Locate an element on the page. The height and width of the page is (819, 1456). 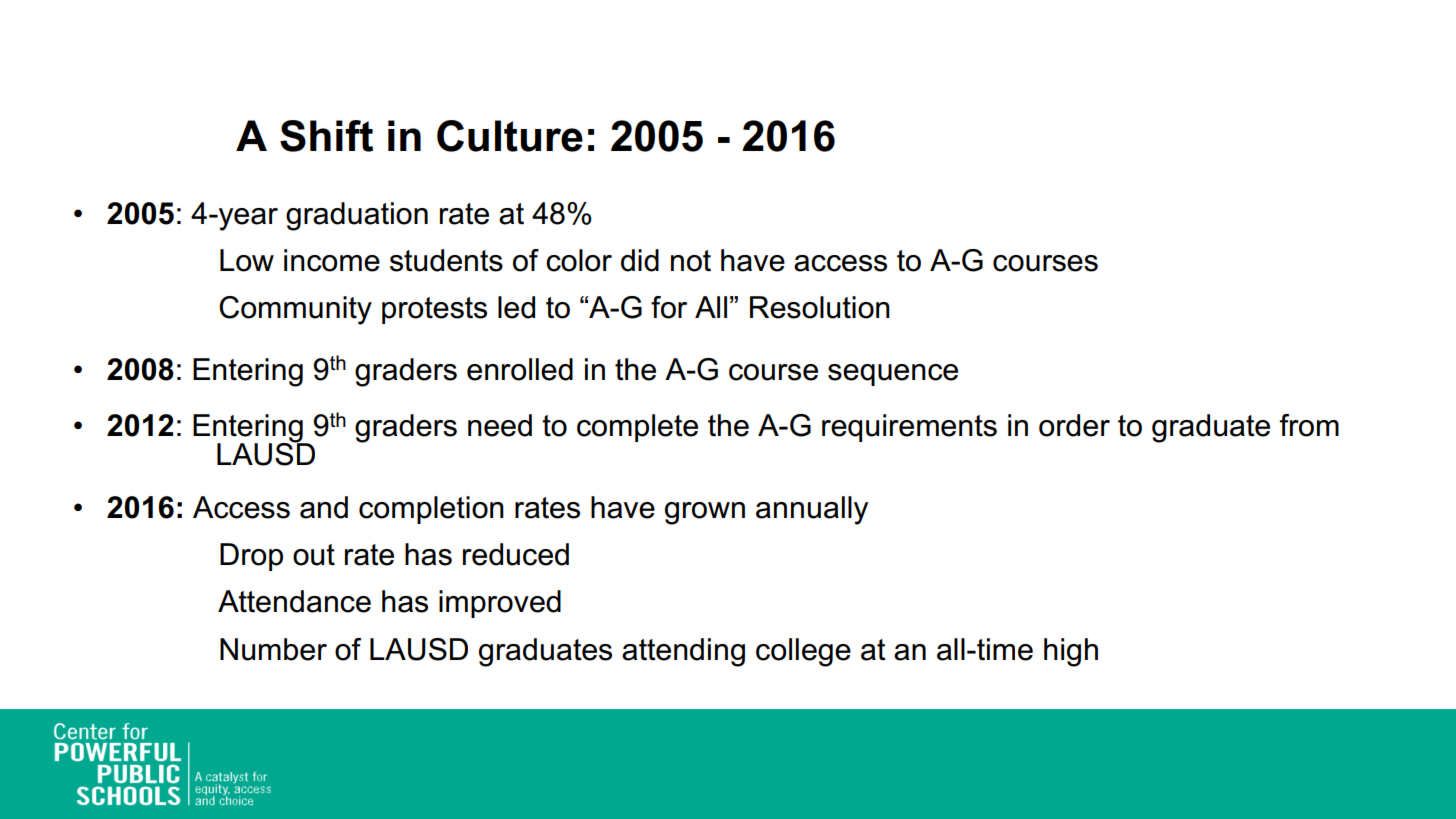
order is located at coordinates (1074, 425).
